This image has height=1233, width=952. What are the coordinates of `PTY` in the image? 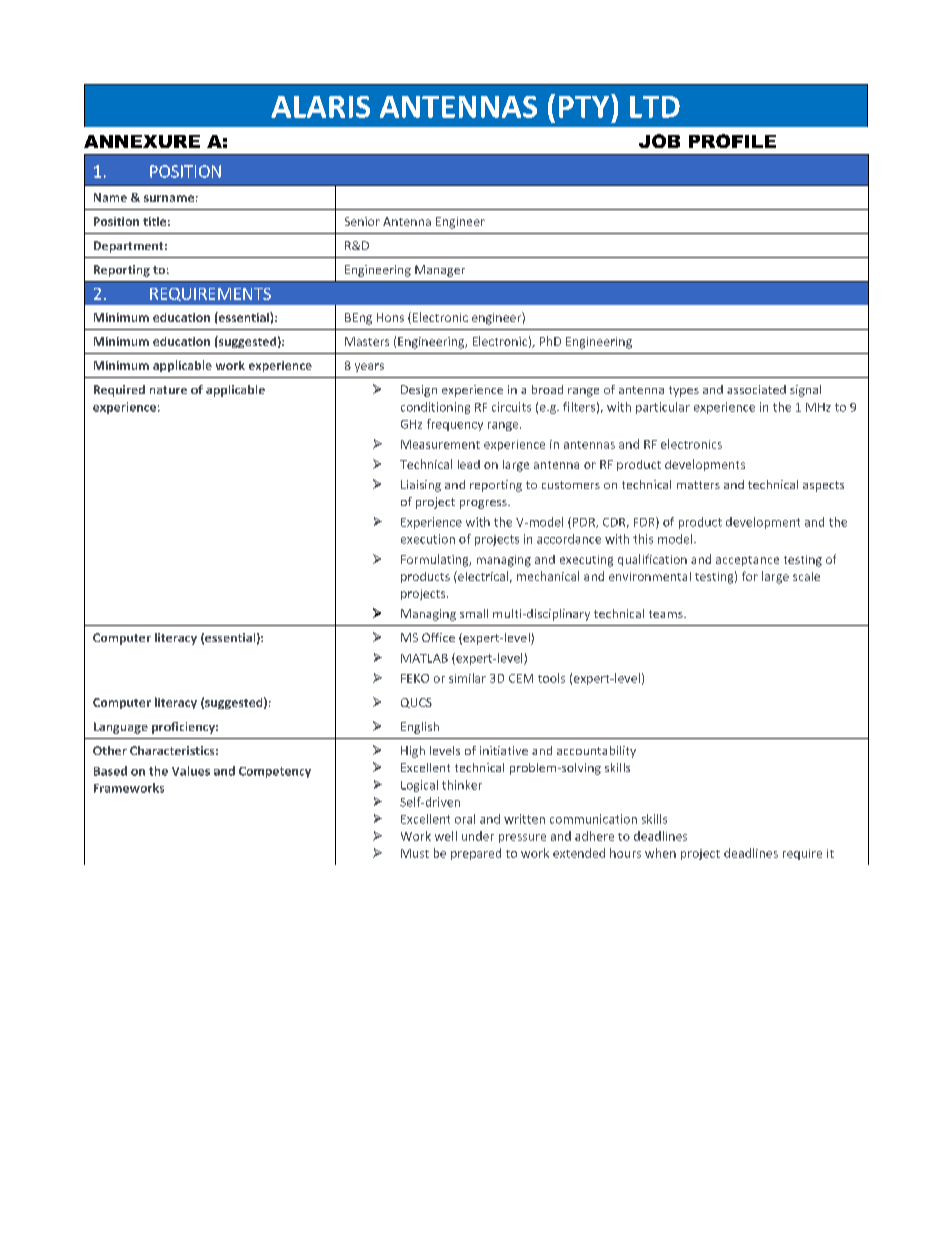 It's located at (585, 106).
